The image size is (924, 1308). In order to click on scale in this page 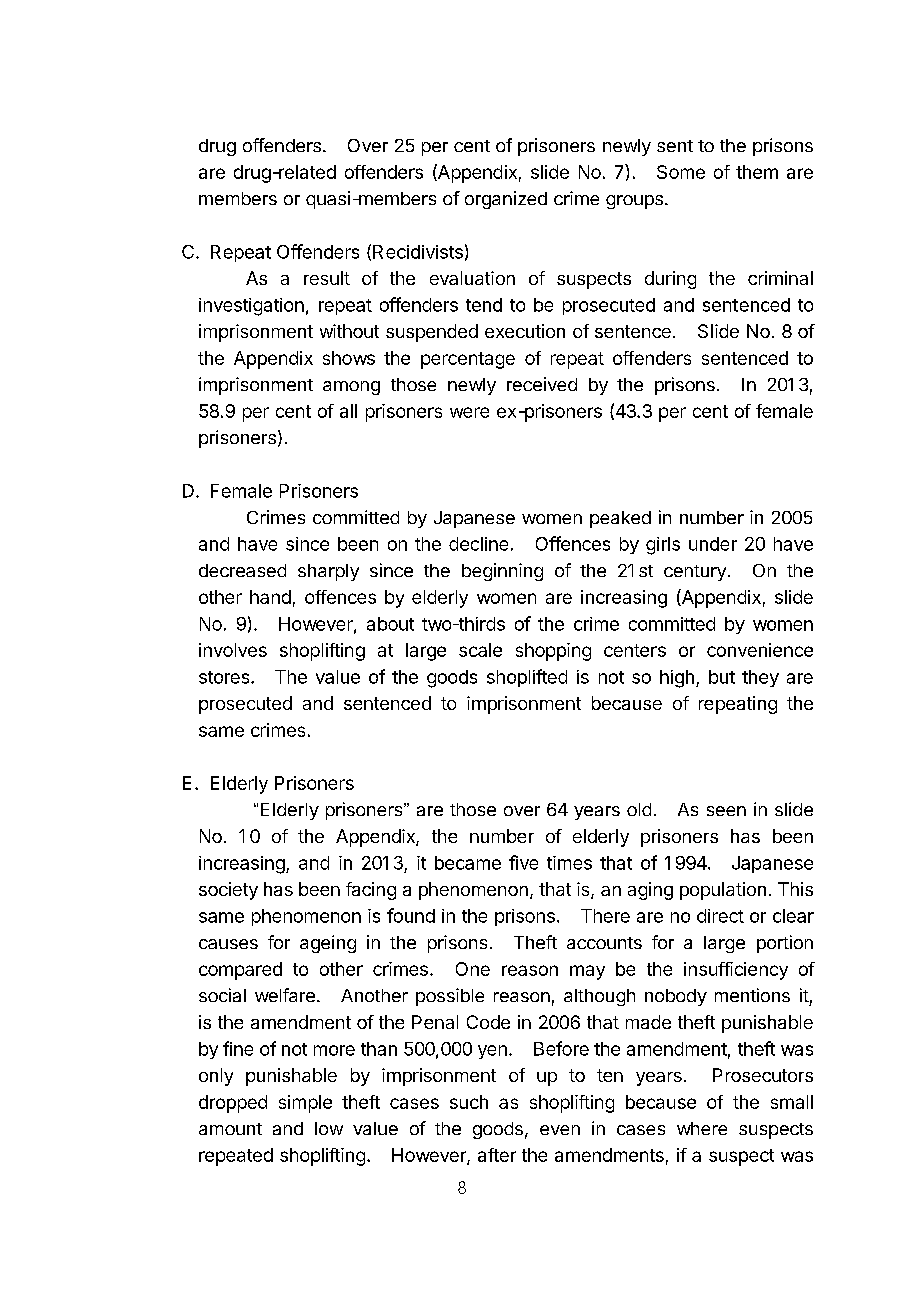, I will do `click(480, 650)`.
